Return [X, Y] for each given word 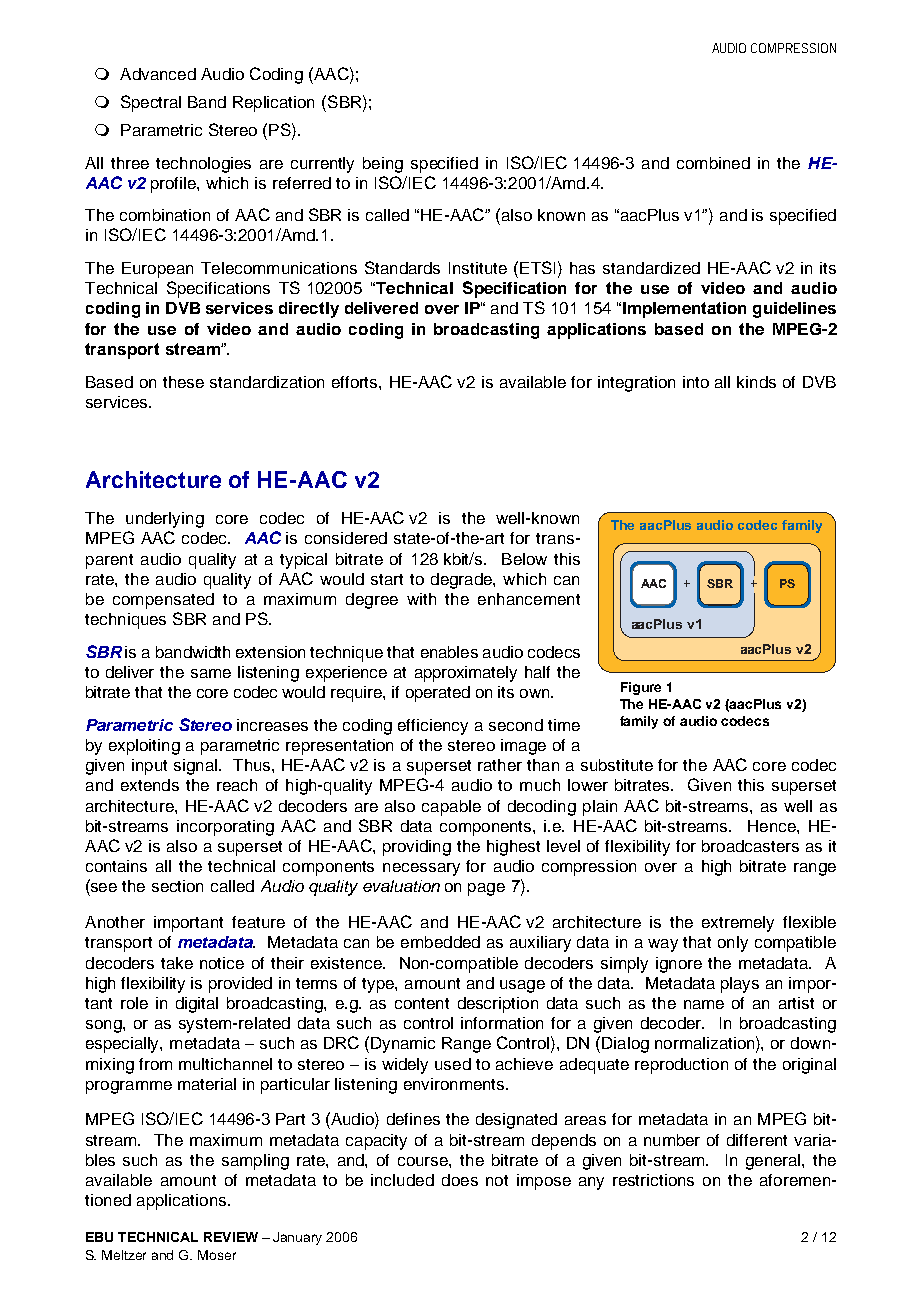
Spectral [151, 103]
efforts [356, 382]
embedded [440, 942]
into [696, 382]
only [733, 944]
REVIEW [231, 1237]
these [183, 382]
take [177, 963]
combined [713, 163]
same [211, 673]
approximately [466, 674]
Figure [641, 688]
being [383, 165]
